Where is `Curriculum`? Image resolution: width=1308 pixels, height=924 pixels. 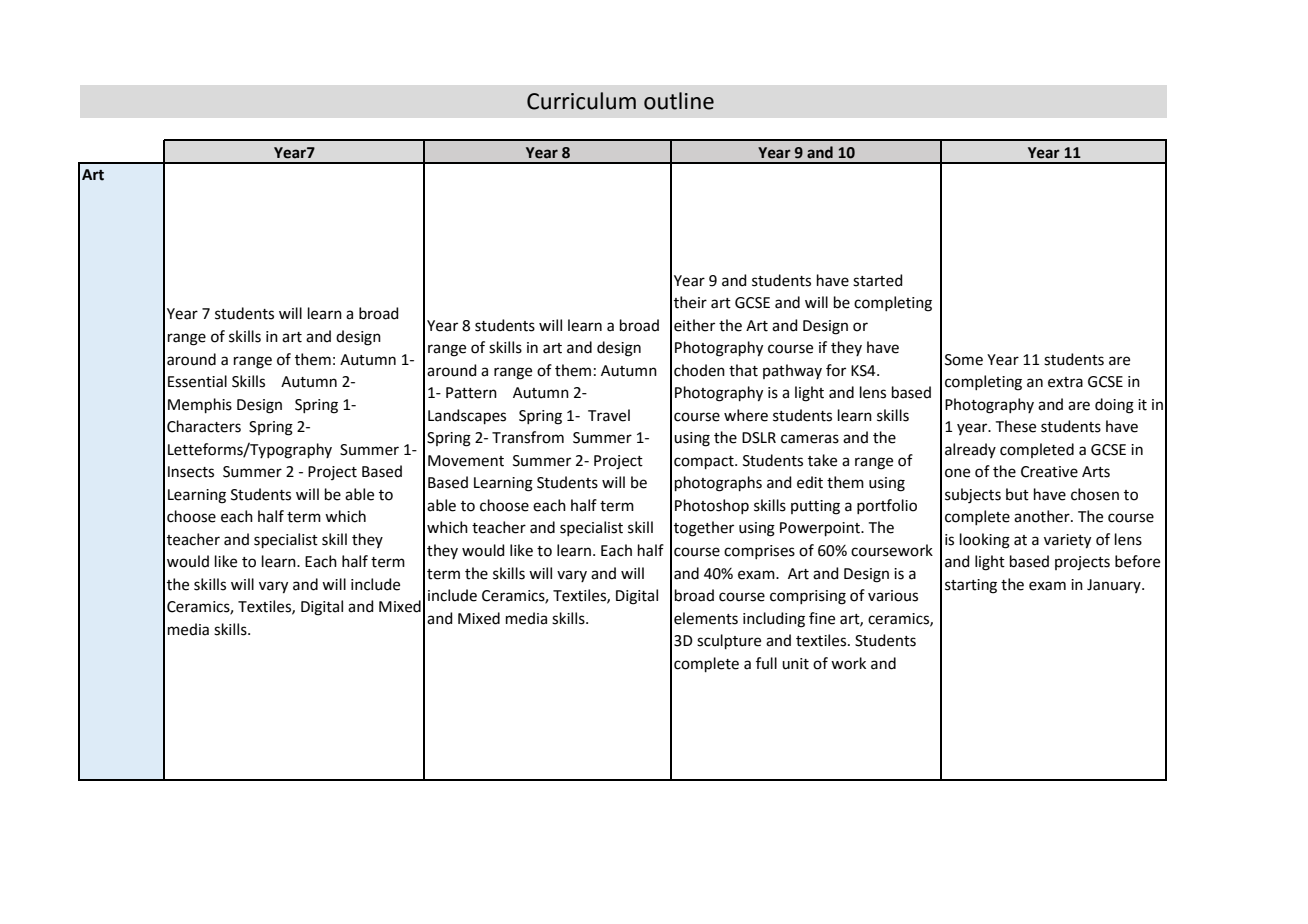
Curriculum is located at coordinates (581, 101).
